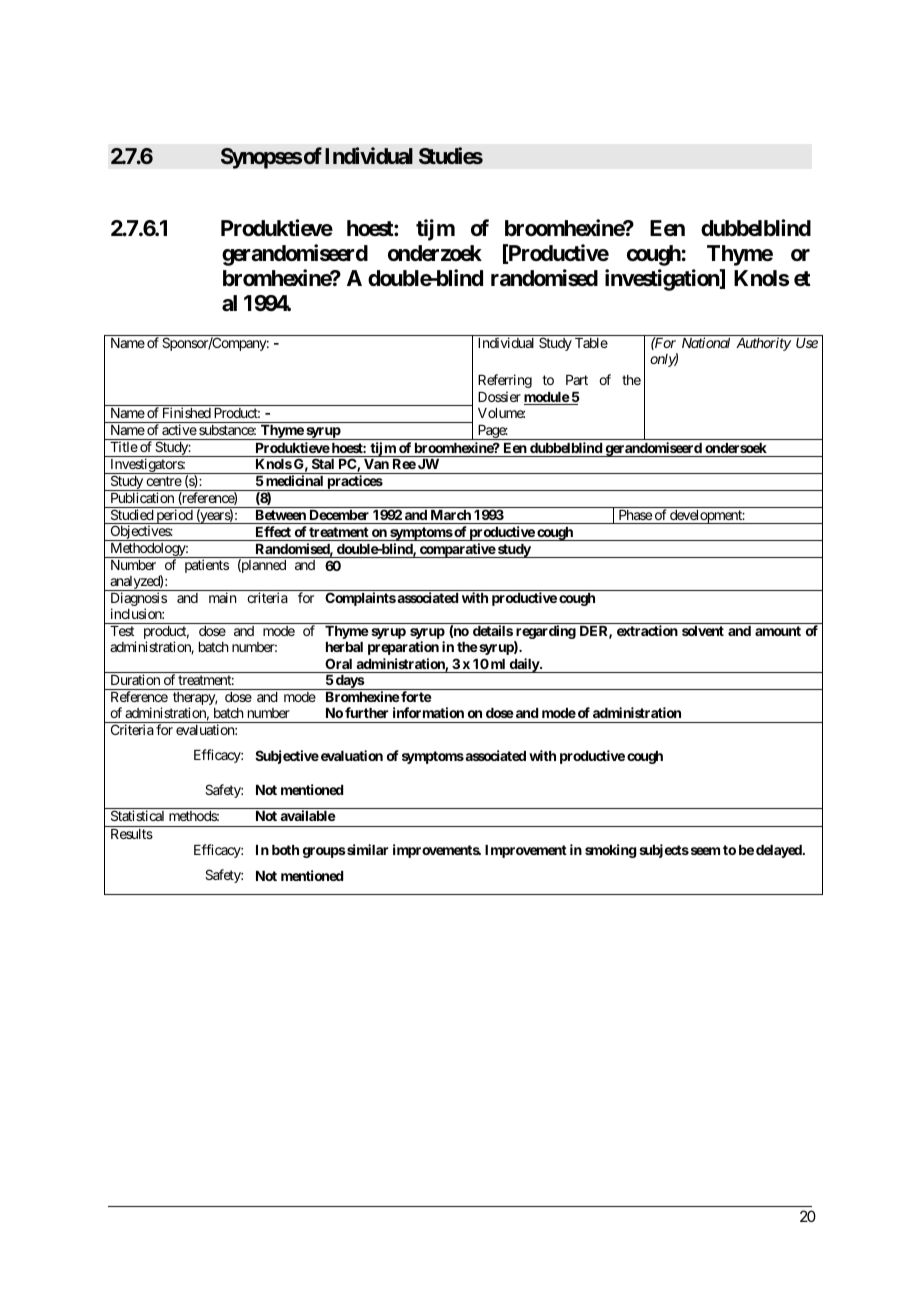  Describe the element at coordinates (403, 648) in the screenshot. I see `preparation` at that location.
